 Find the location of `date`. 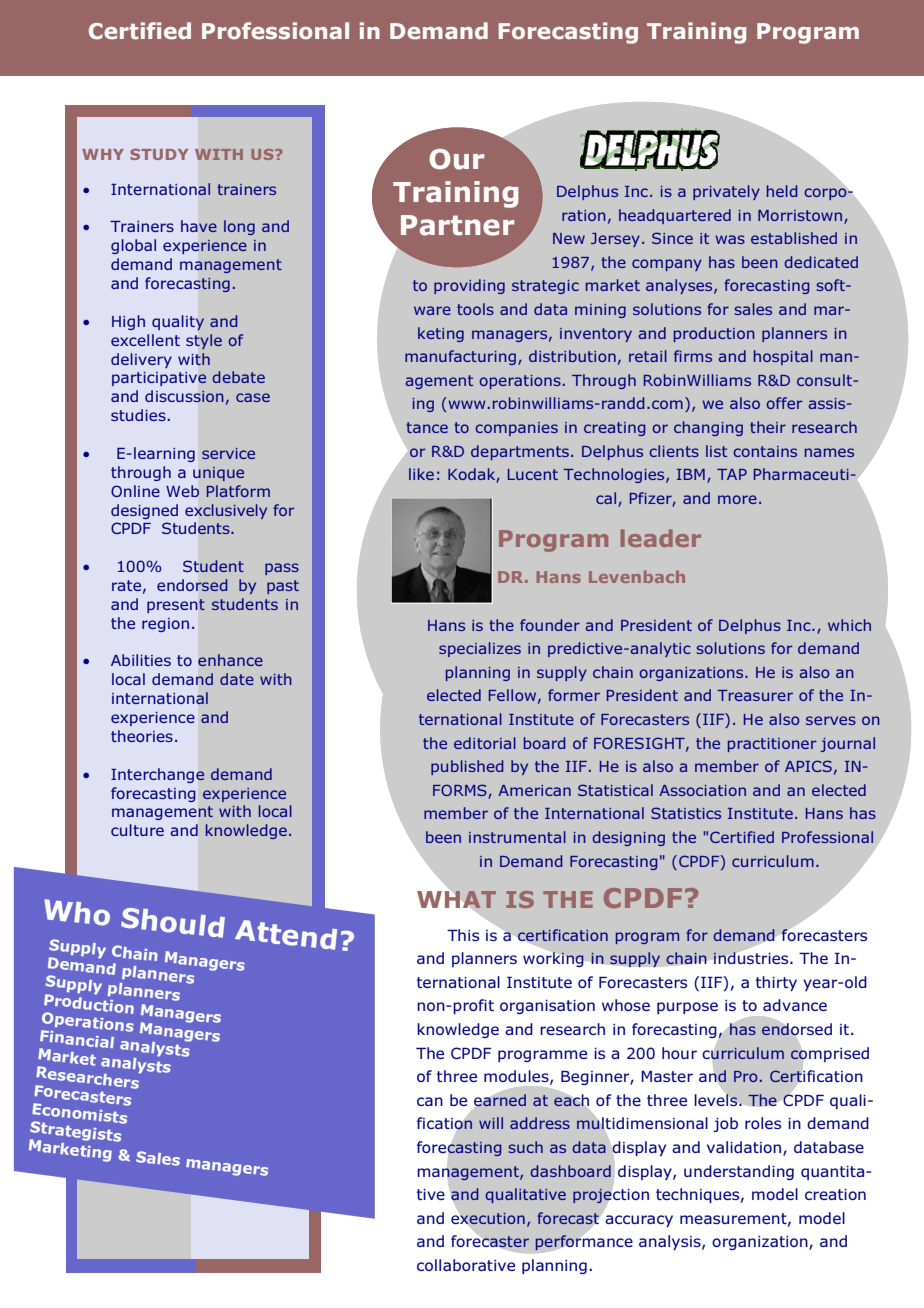

date is located at coordinates (237, 679).
